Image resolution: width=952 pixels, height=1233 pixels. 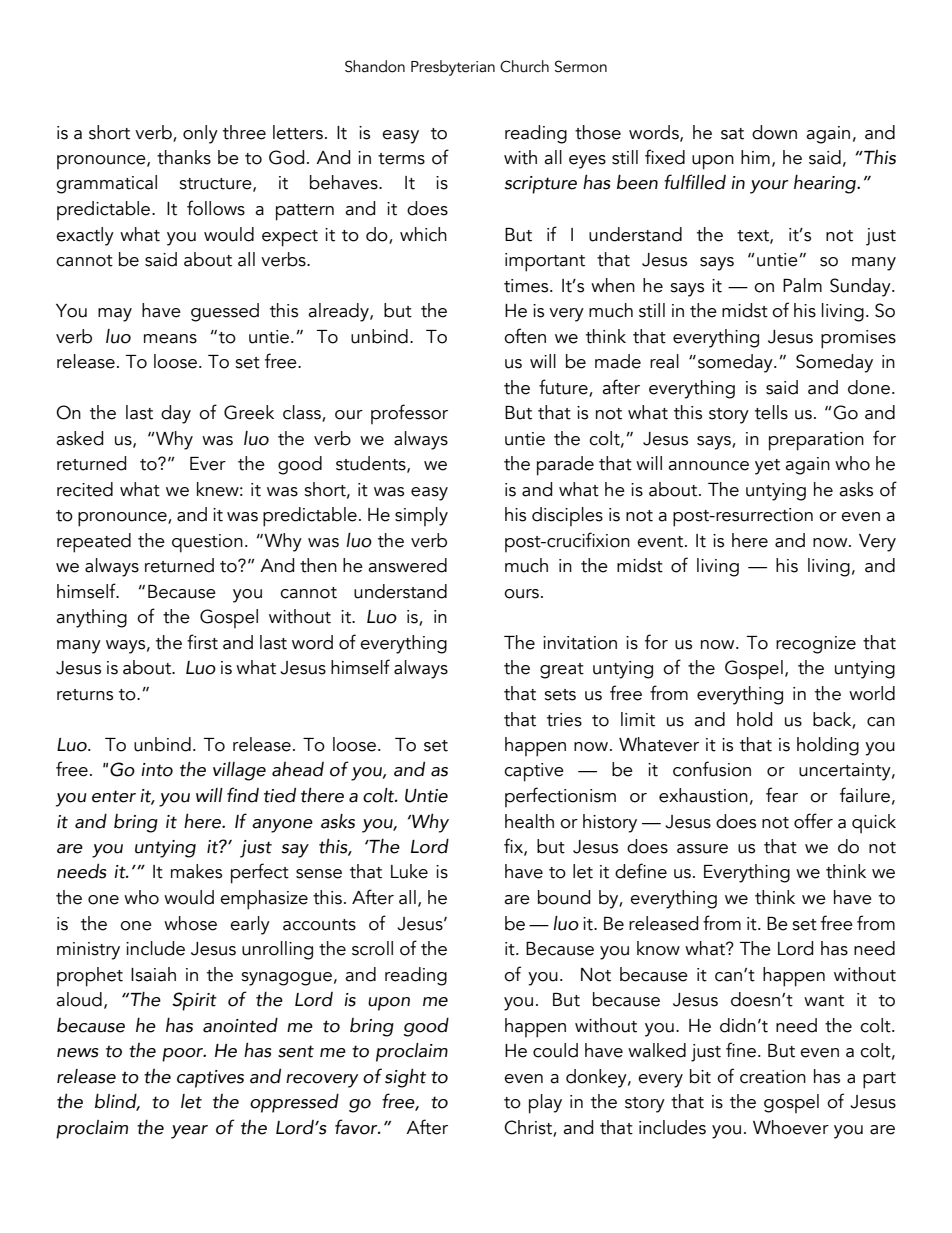 I want to click on Presbyterian, so click(x=453, y=68).
